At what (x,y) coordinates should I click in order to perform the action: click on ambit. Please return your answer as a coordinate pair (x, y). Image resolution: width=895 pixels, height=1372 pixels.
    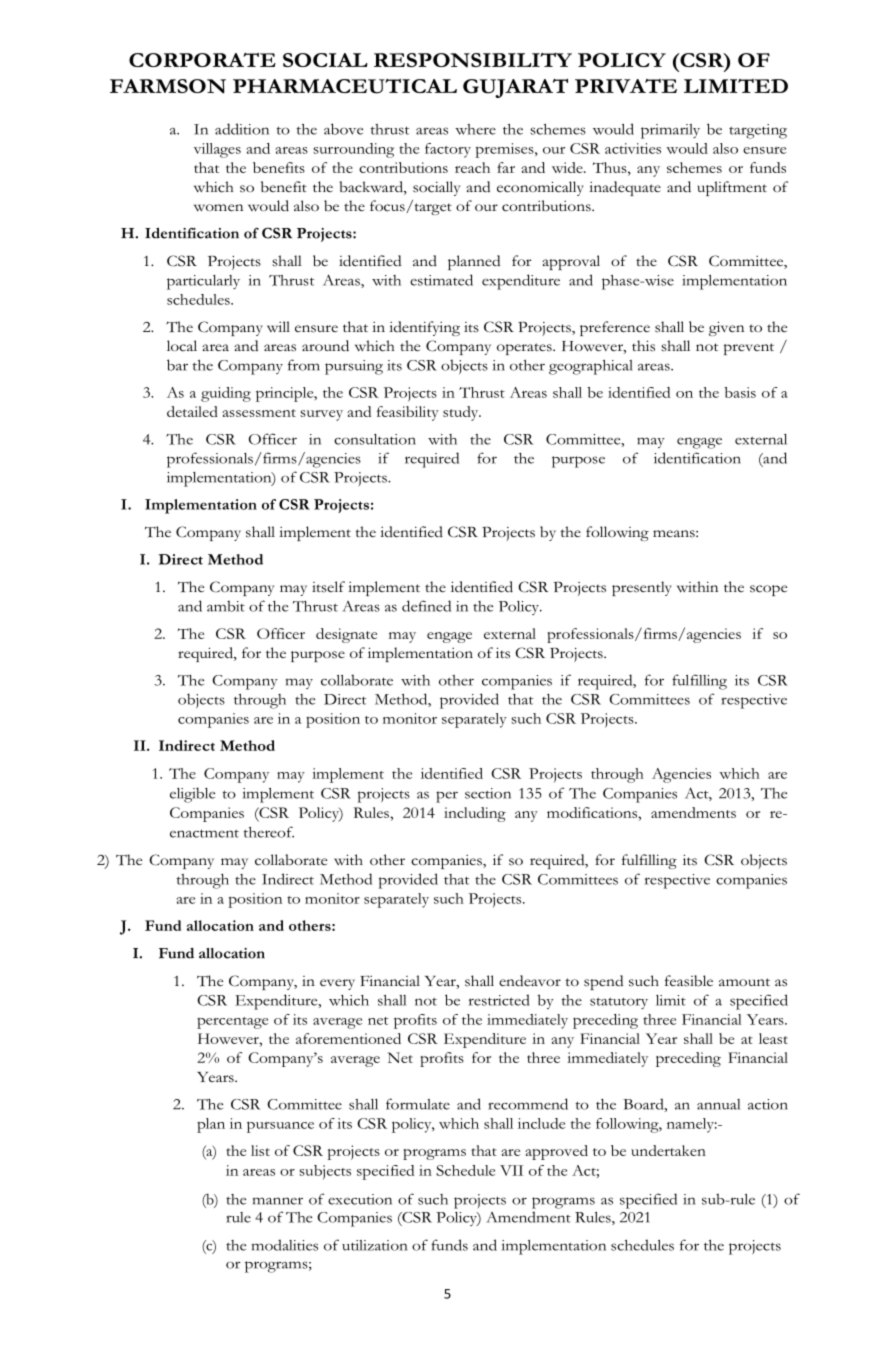
    Looking at the image, I should click on (226, 606).
